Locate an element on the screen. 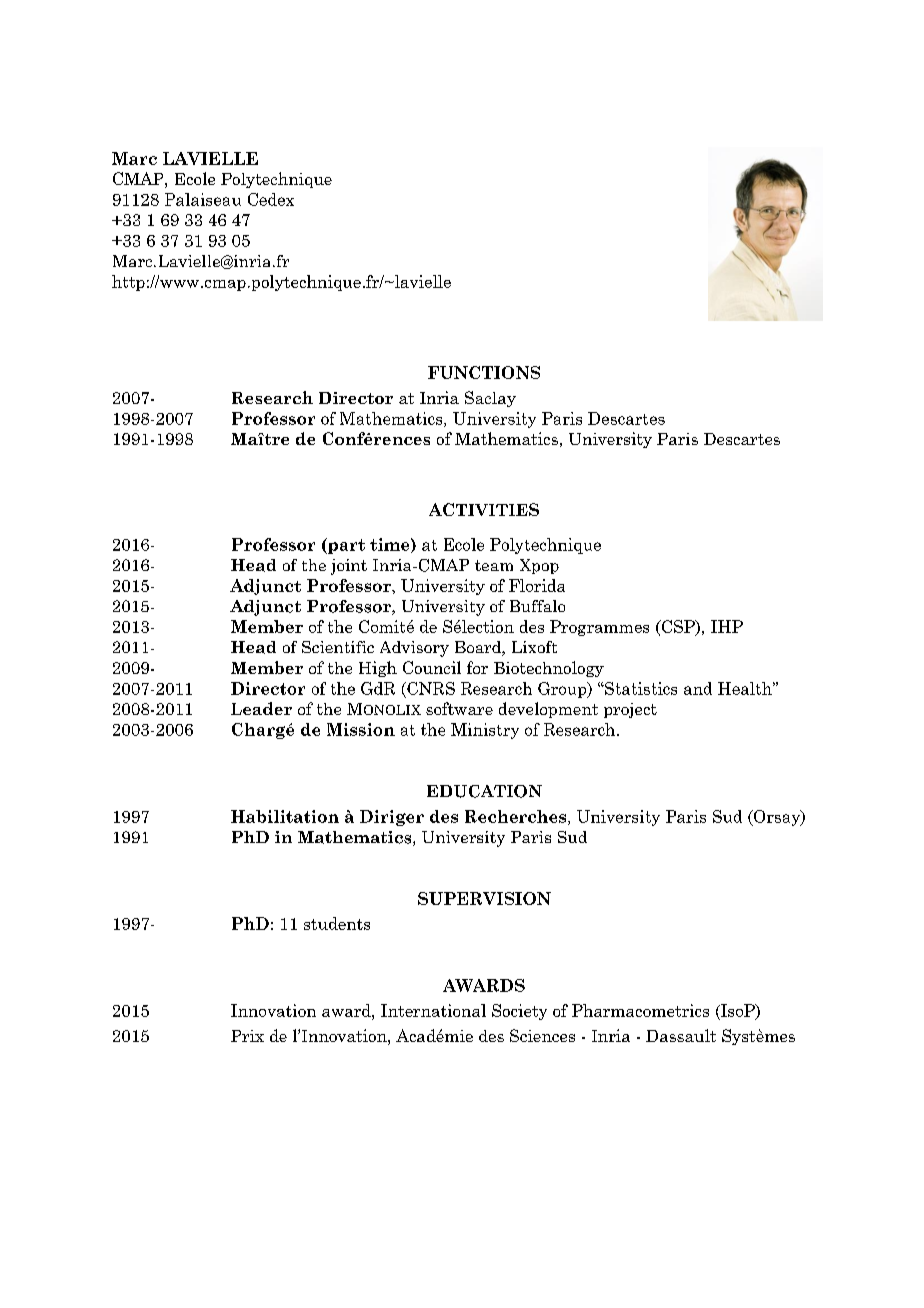  part is located at coordinates (345, 546).
